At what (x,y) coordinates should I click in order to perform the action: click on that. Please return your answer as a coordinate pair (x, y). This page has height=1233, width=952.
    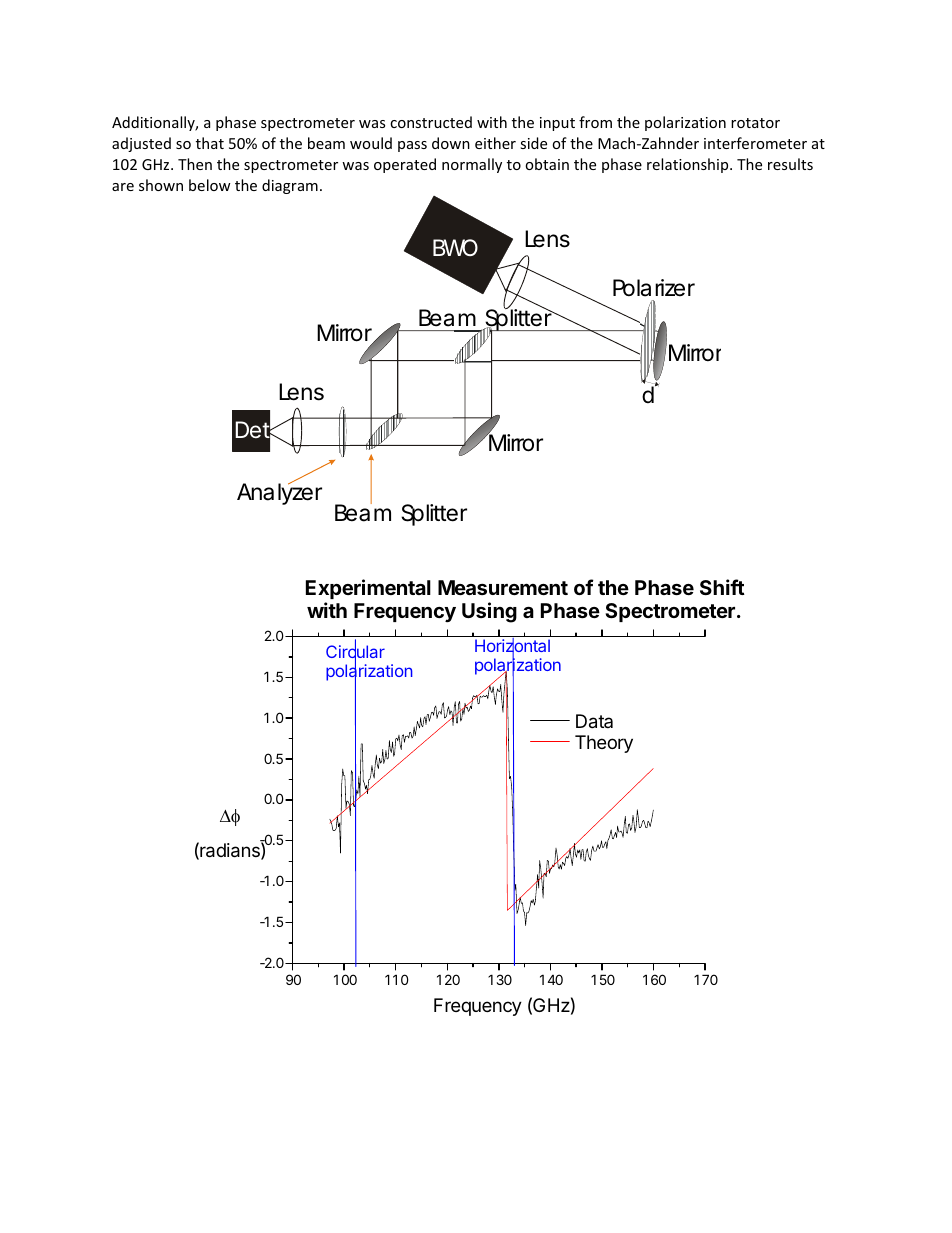
    Looking at the image, I should click on (210, 143).
